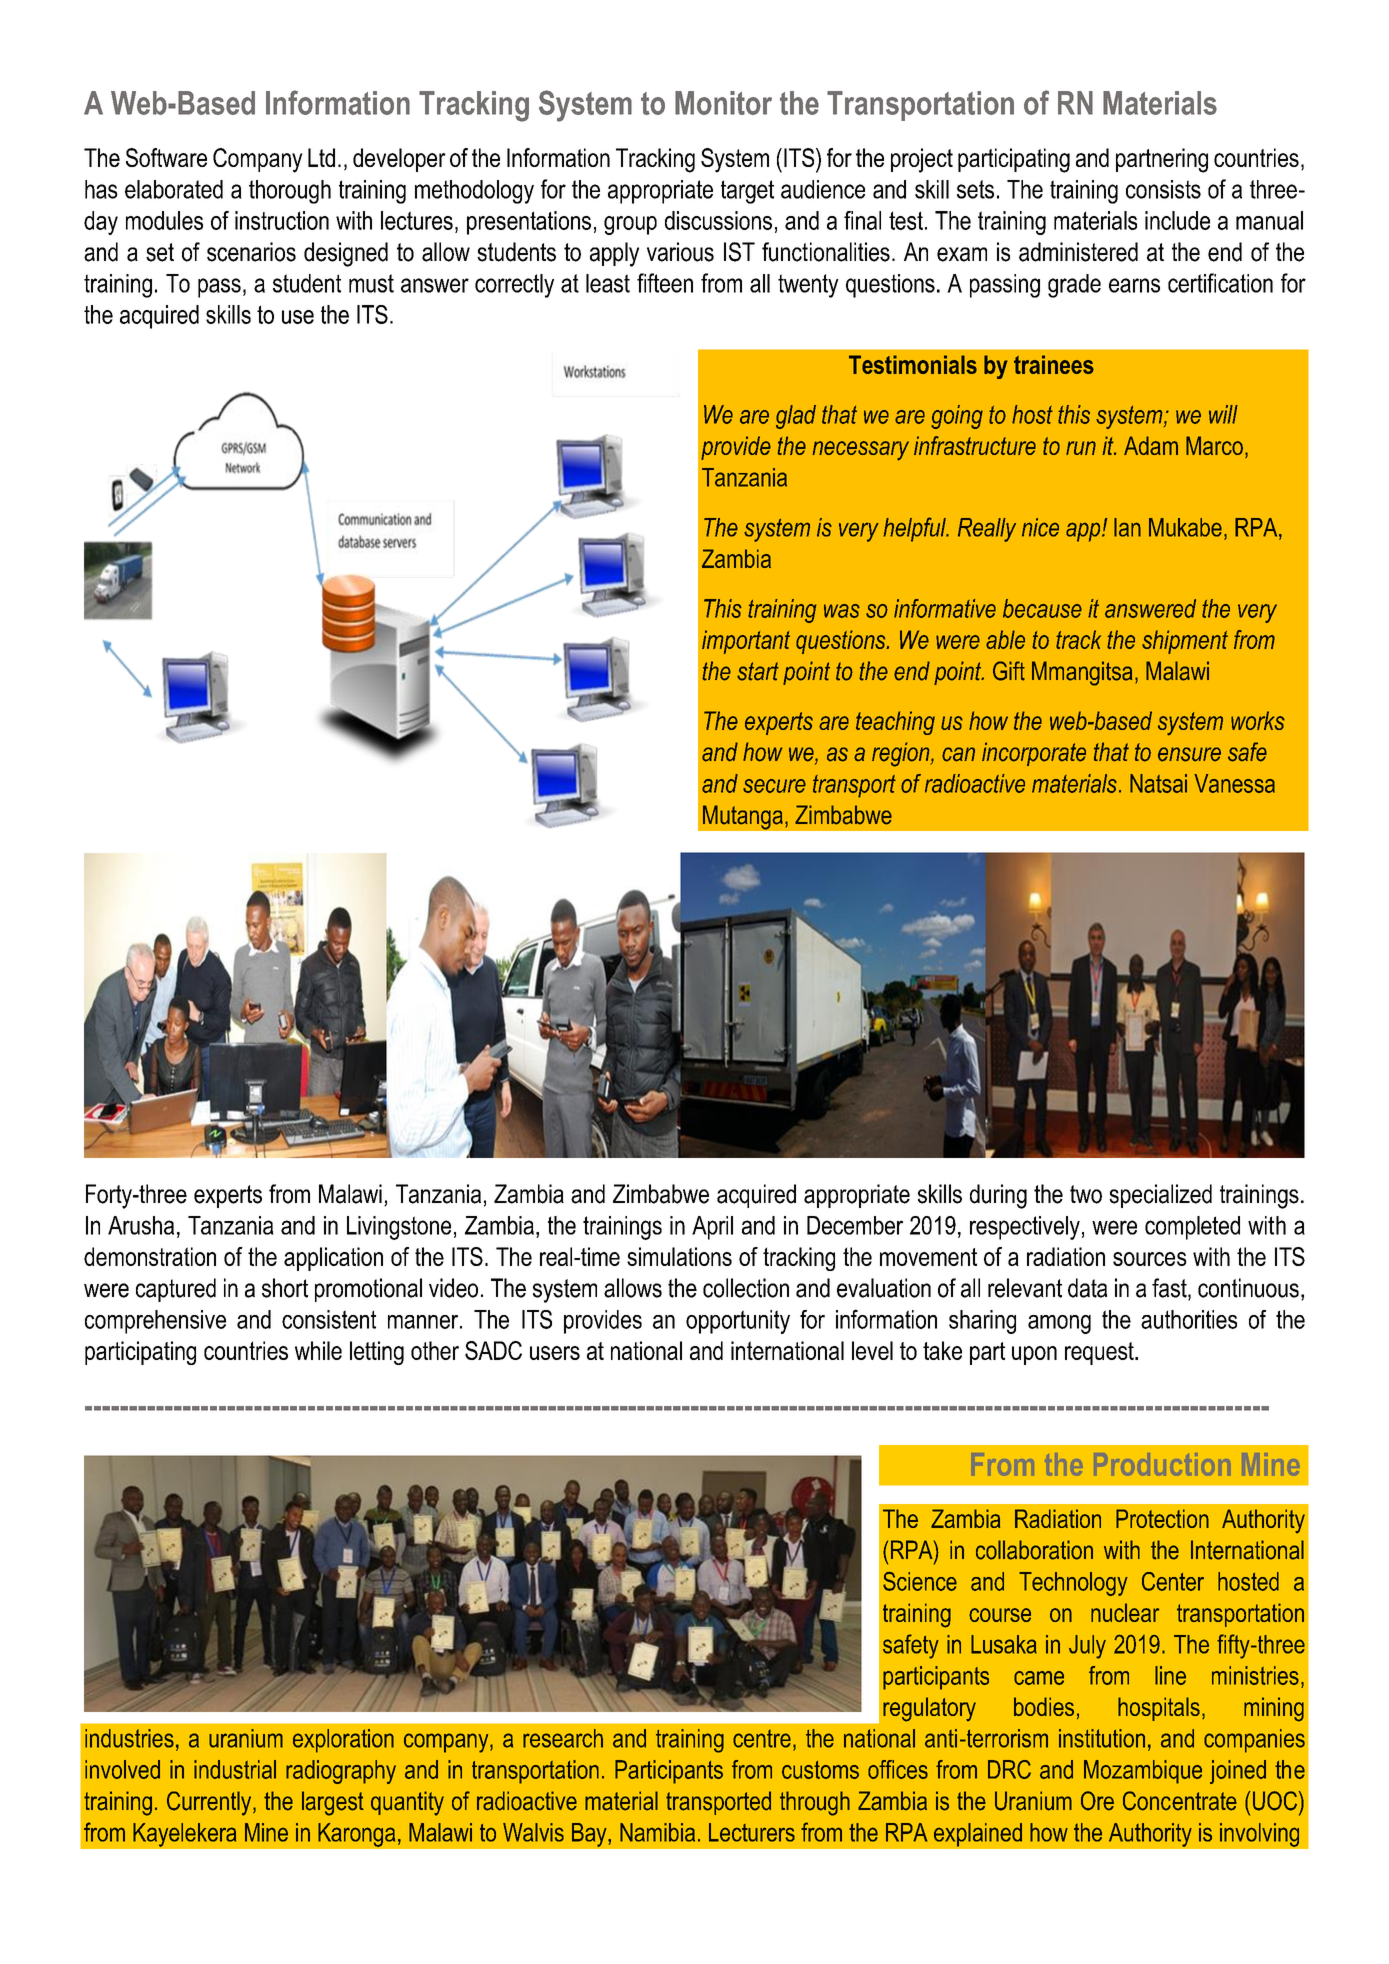 Image resolution: width=1389 pixels, height=1964 pixels. I want to click on Arusha, so click(141, 1225).
